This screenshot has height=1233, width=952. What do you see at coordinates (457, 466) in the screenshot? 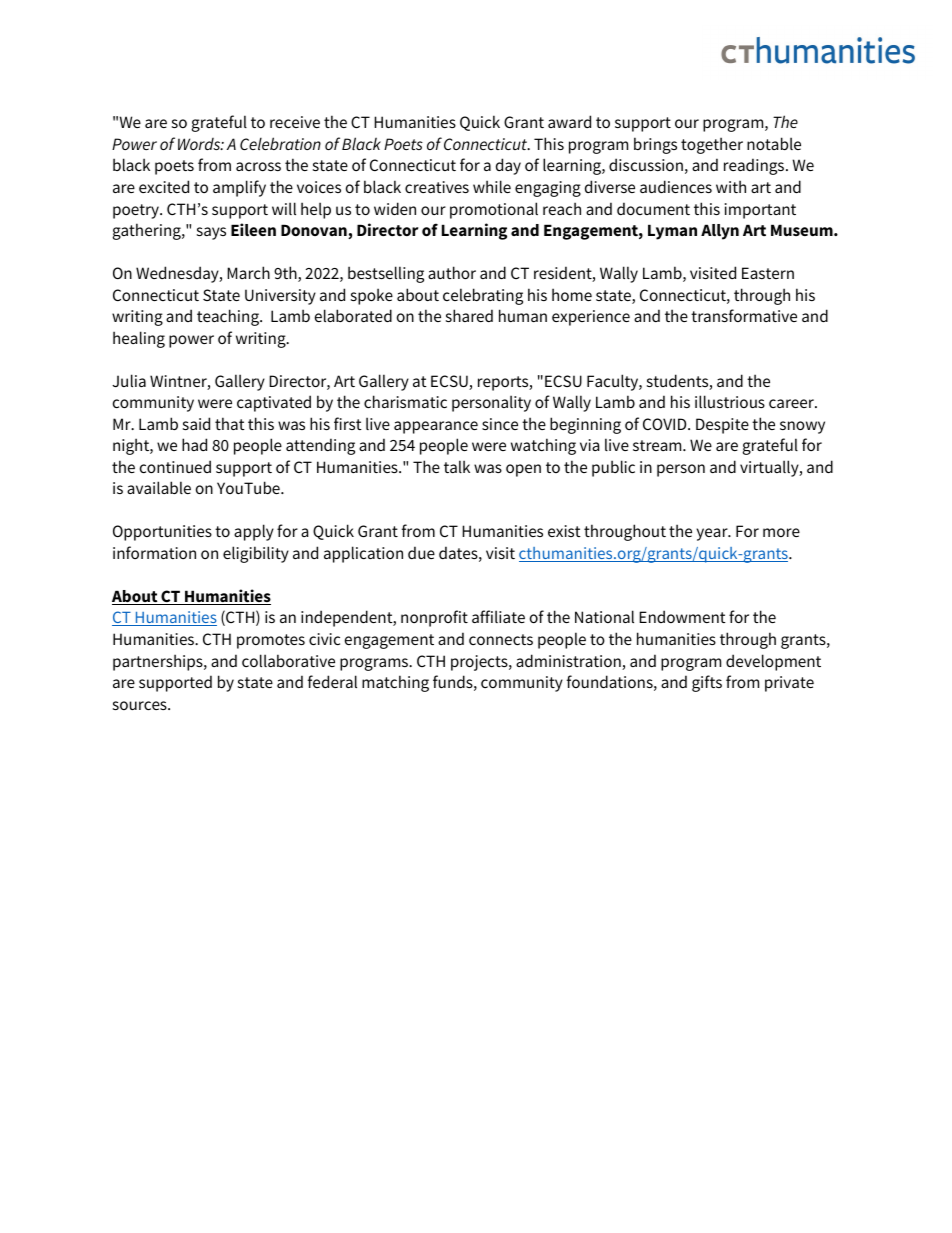
I see `talk` at bounding box center [457, 466].
